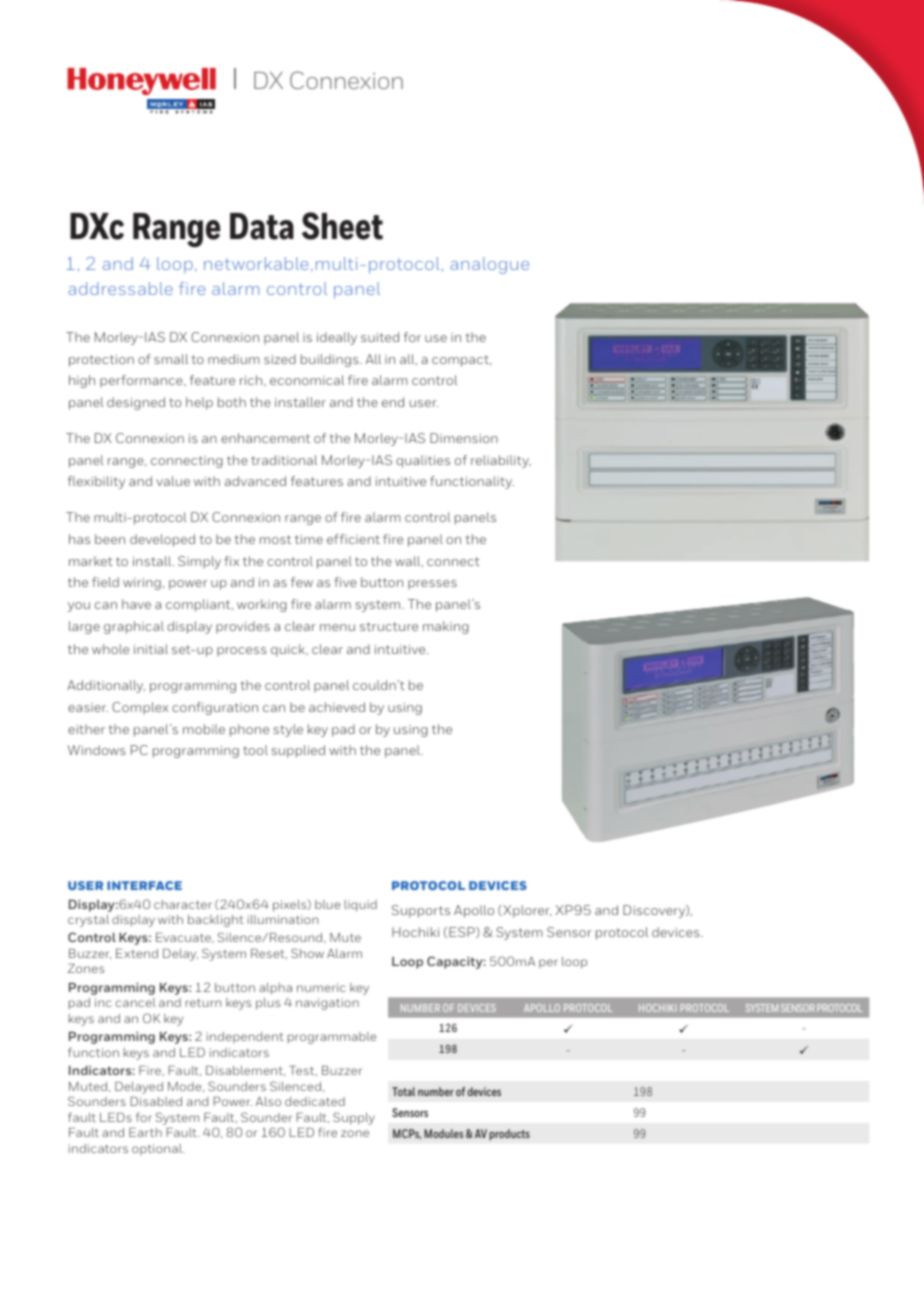 Image resolution: width=924 pixels, height=1308 pixels. I want to click on Modules, so click(443, 1133).
